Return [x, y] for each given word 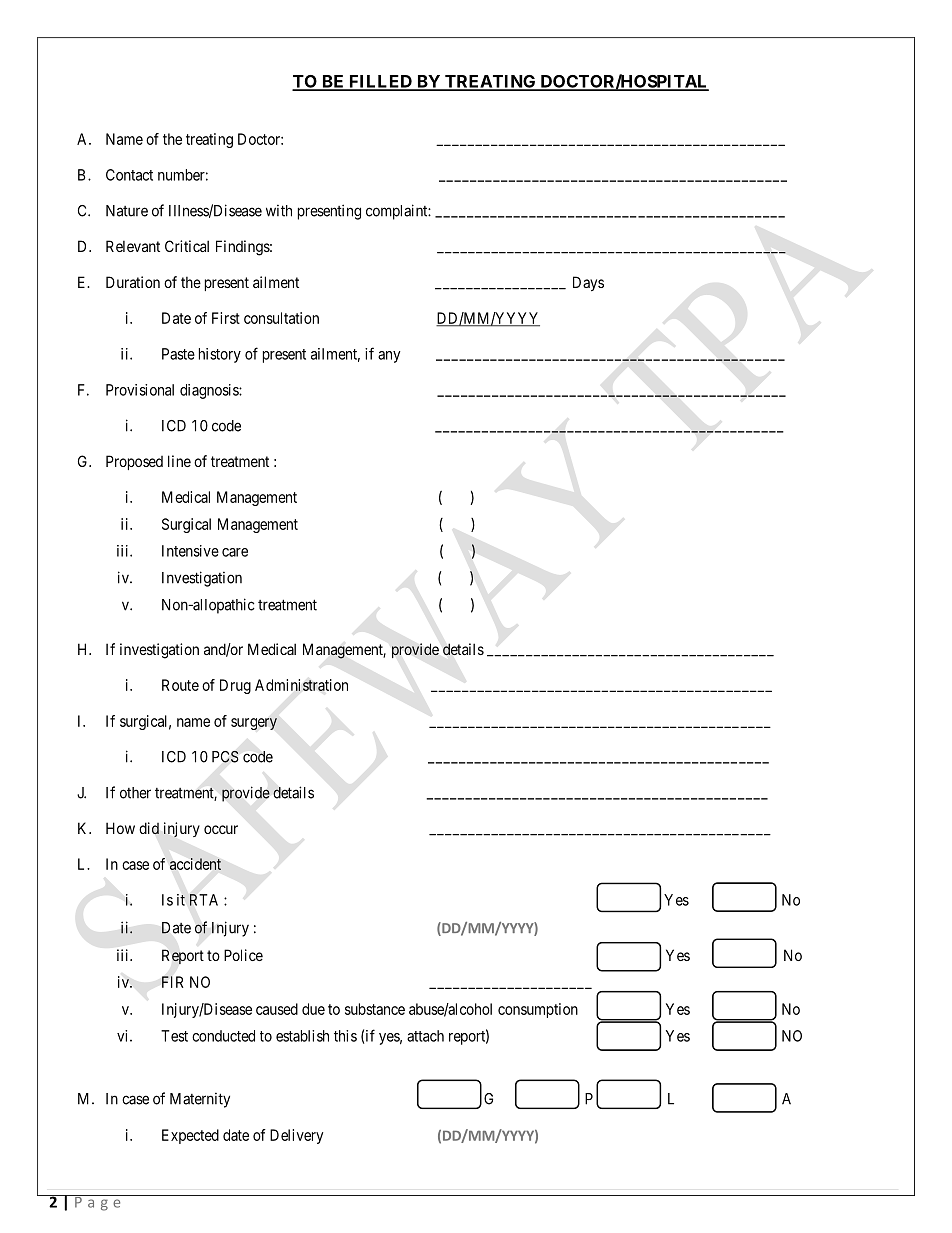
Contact [129, 175]
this [345, 1036]
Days [588, 283]
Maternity [200, 1100]
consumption [538, 1010]
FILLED [380, 82]
